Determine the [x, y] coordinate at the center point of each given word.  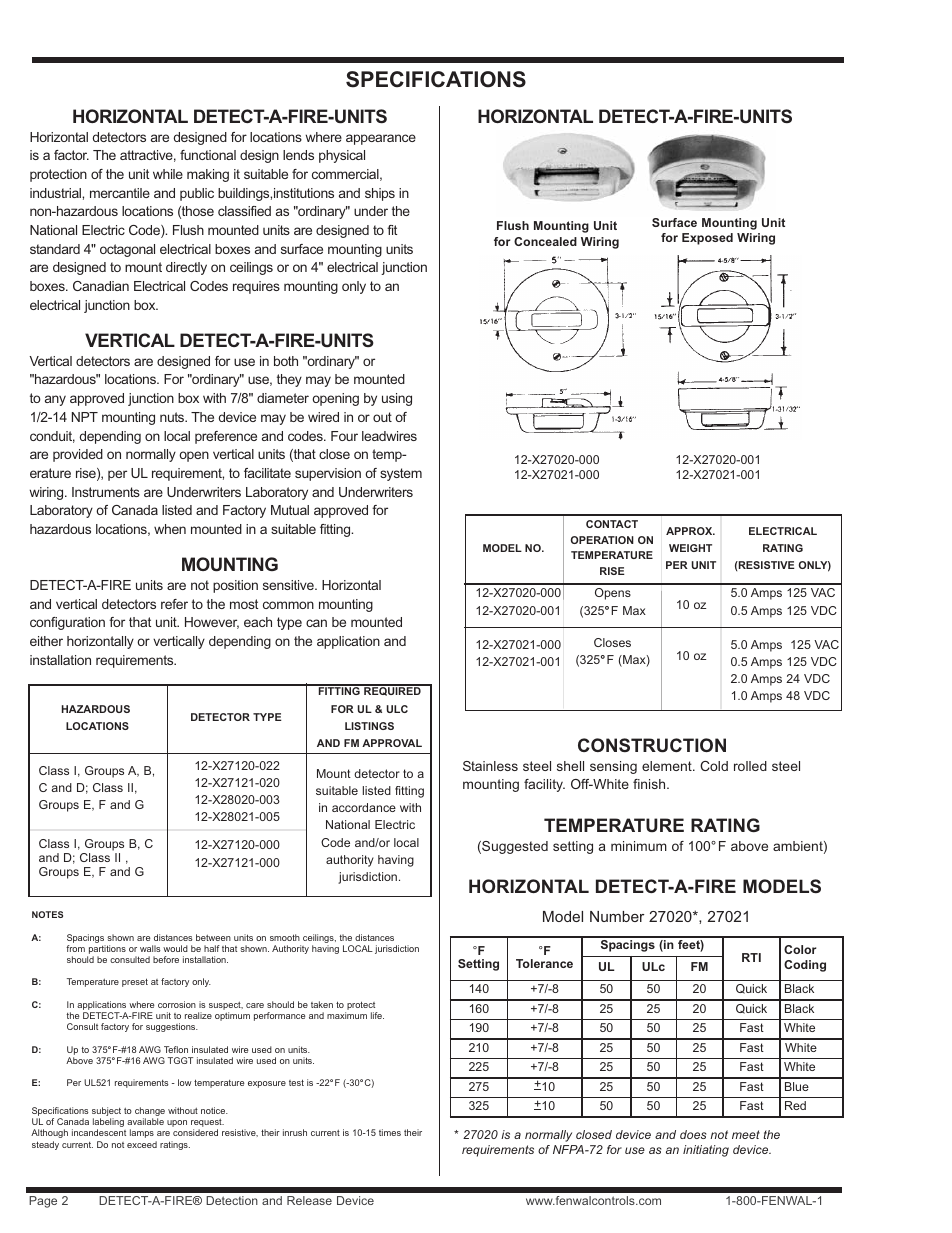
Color [800, 949]
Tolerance [544, 963]
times [390, 1132]
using [397, 399]
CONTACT [612, 524]
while [168, 174]
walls [150, 948]
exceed [142, 1144]
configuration [67, 623]
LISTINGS [369, 726]
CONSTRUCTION [652, 745]
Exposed [707, 239]
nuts [173, 417]
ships [380, 194]
